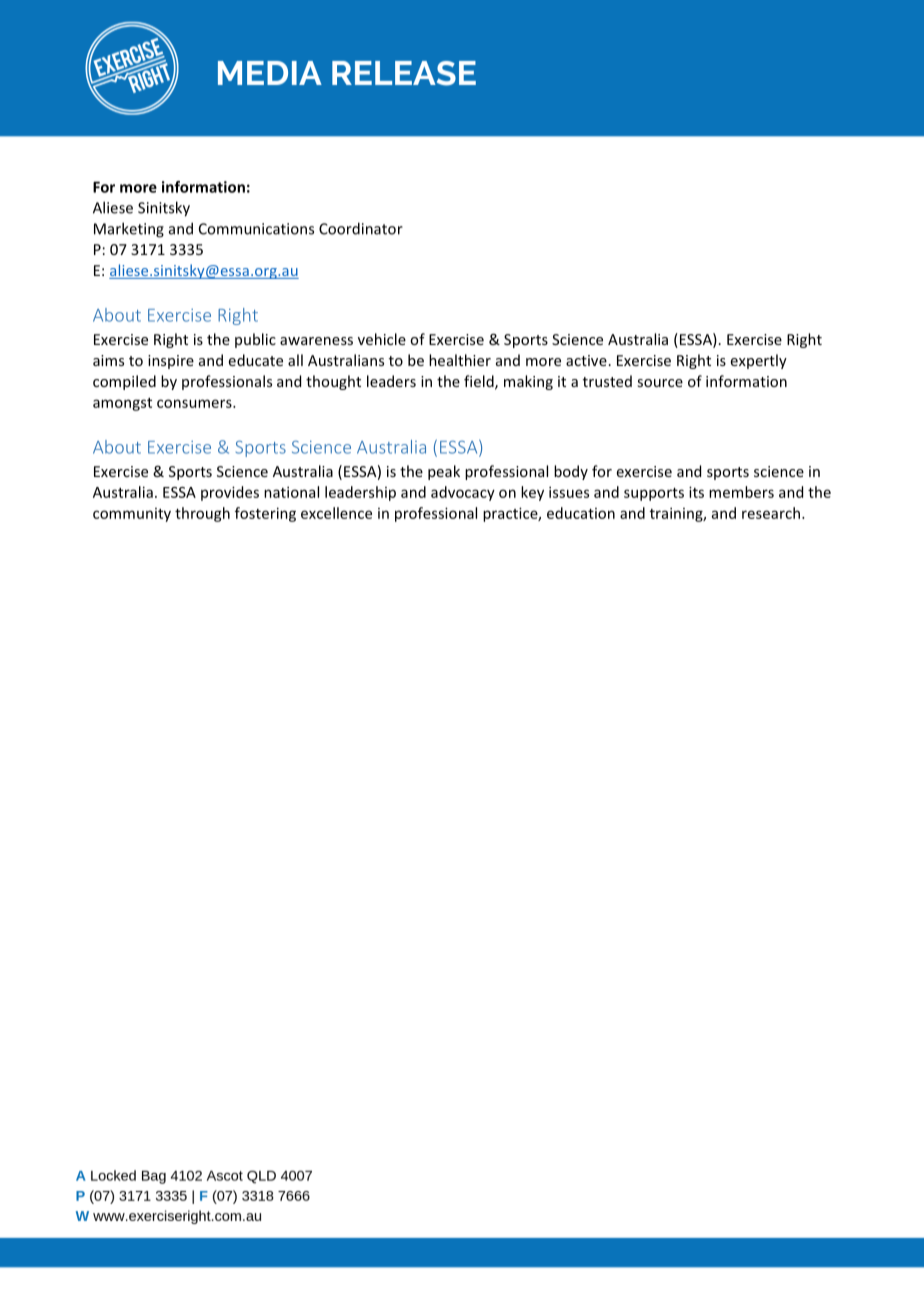  Describe the element at coordinates (129, 230) in the screenshot. I see `Marketing` at that location.
